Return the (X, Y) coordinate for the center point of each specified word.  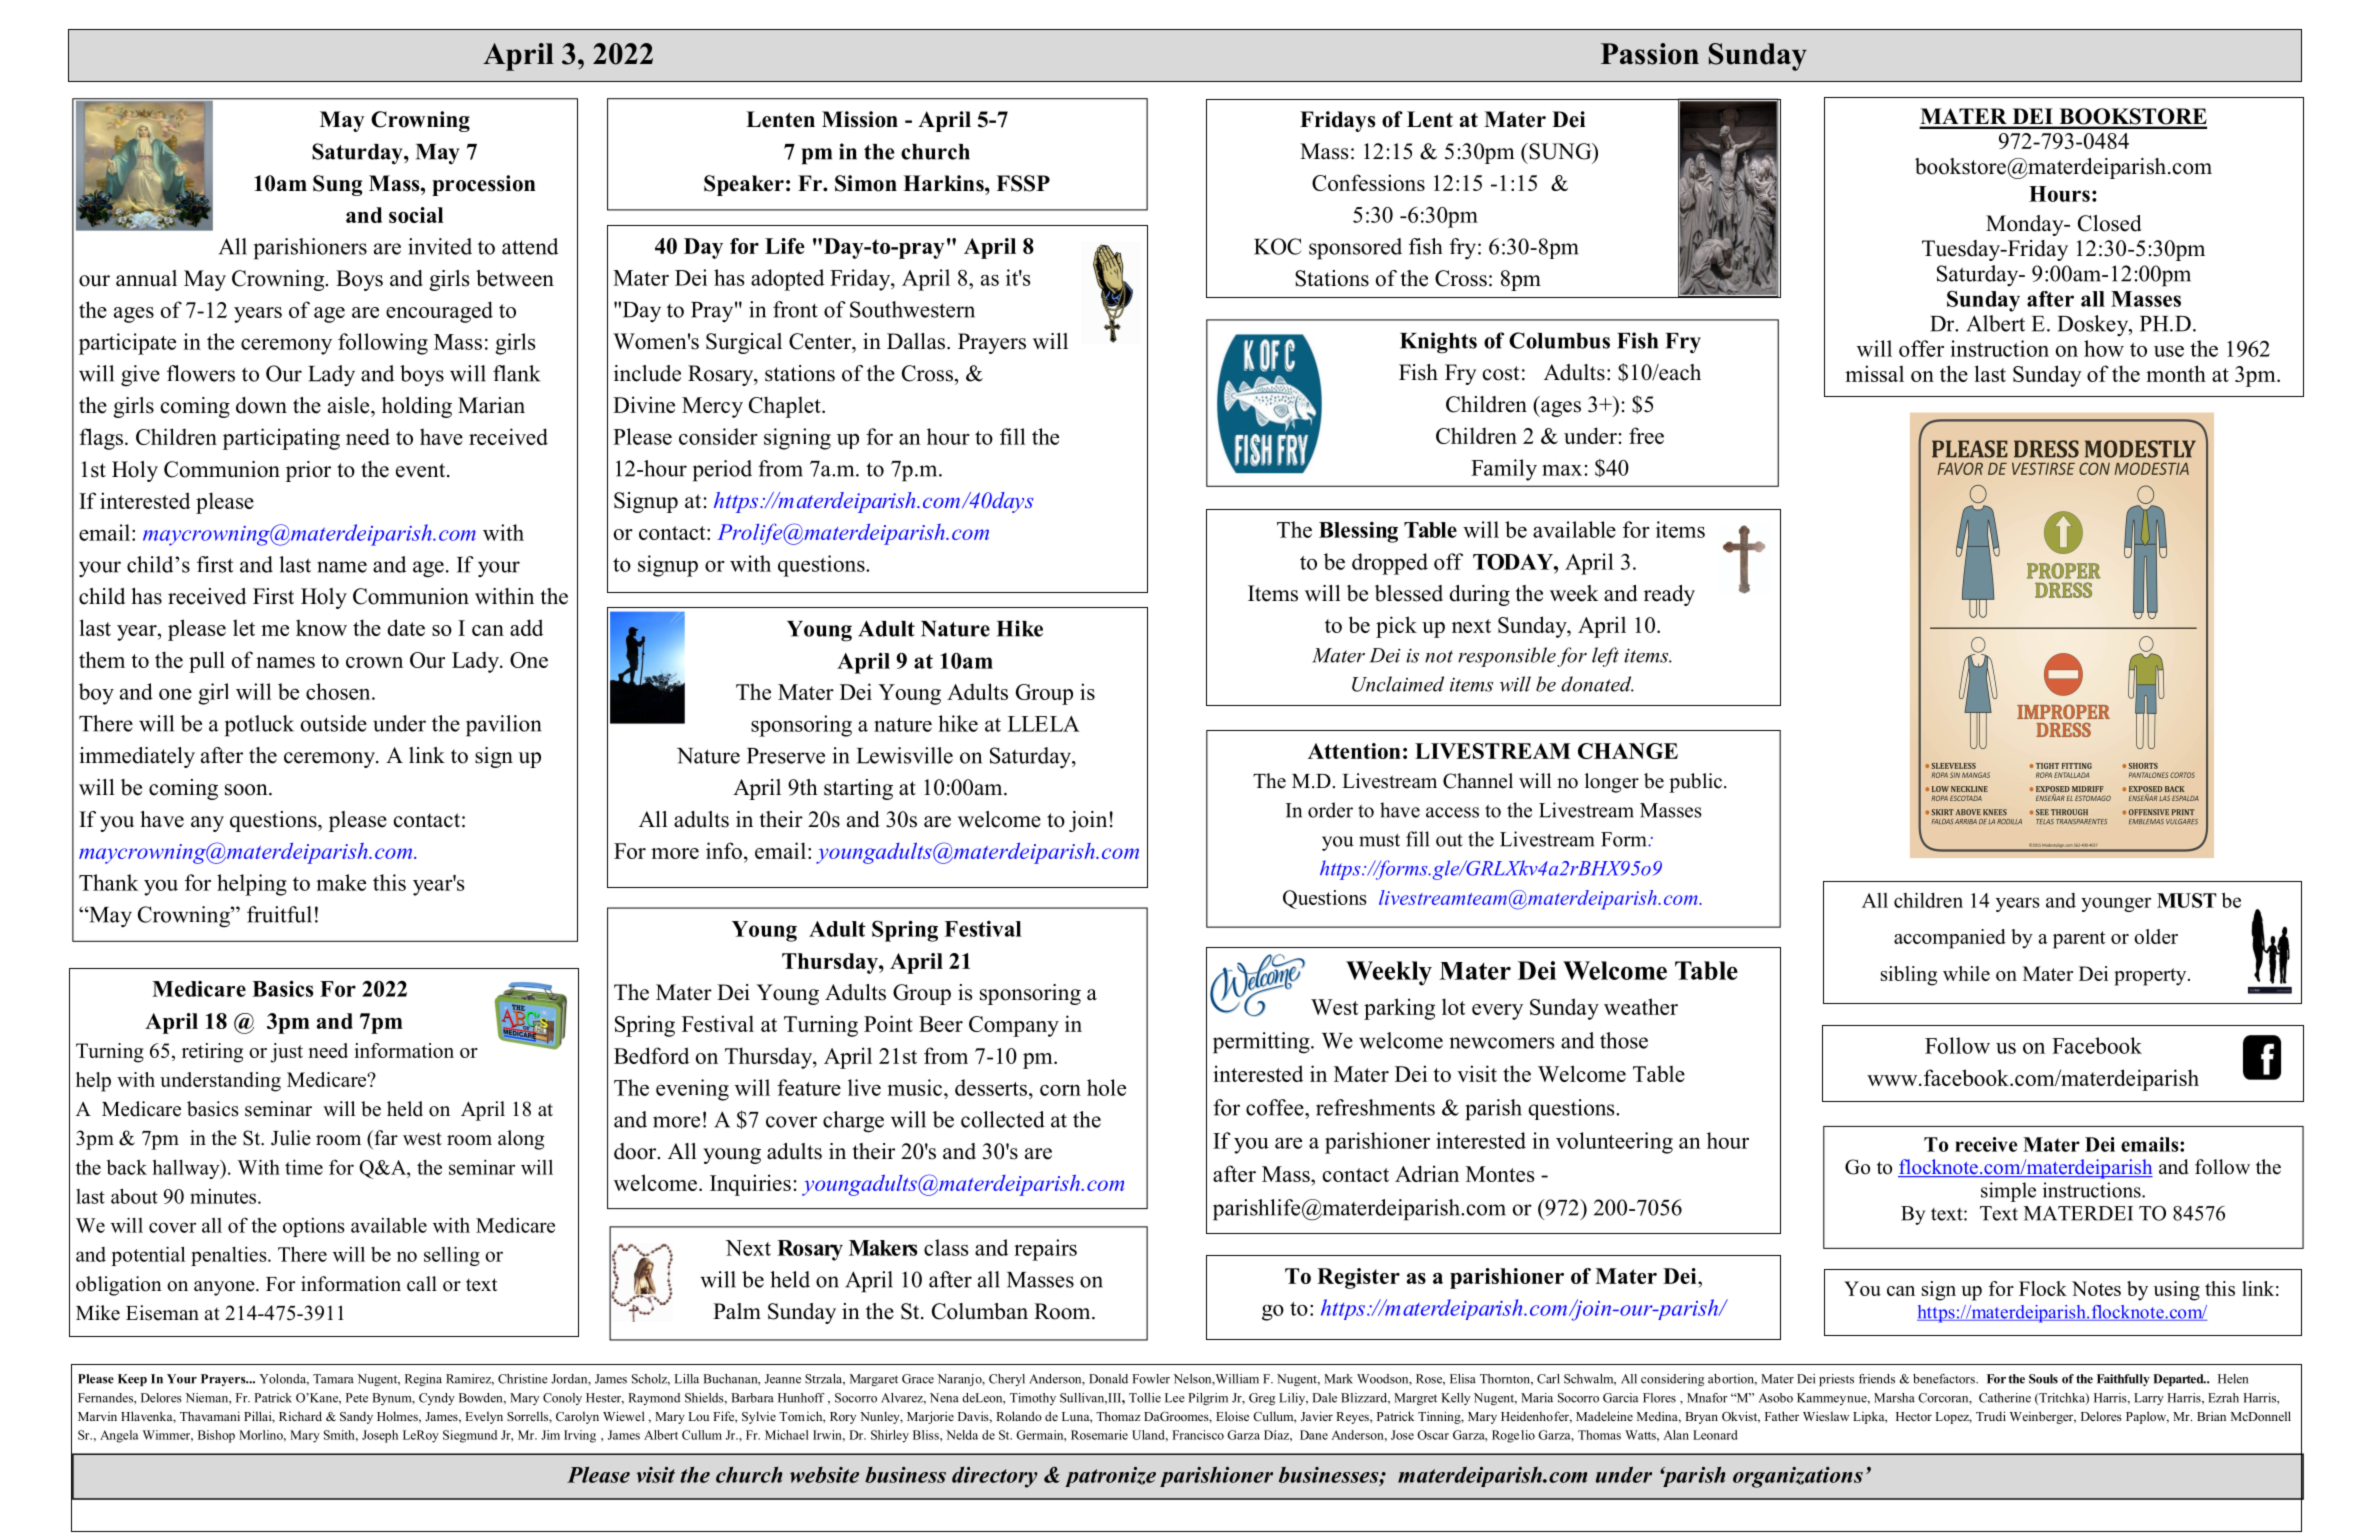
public (1695, 783)
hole (1106, 1087)
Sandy (356, 1417)
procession (484, 185)
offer (1921, 348)
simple (2008, 1192)
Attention (1354, 751)
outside (333, 723)
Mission (860, 119)
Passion (1650, 54)
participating (281, 439)
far (385, 1137)
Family (1504, 470)
